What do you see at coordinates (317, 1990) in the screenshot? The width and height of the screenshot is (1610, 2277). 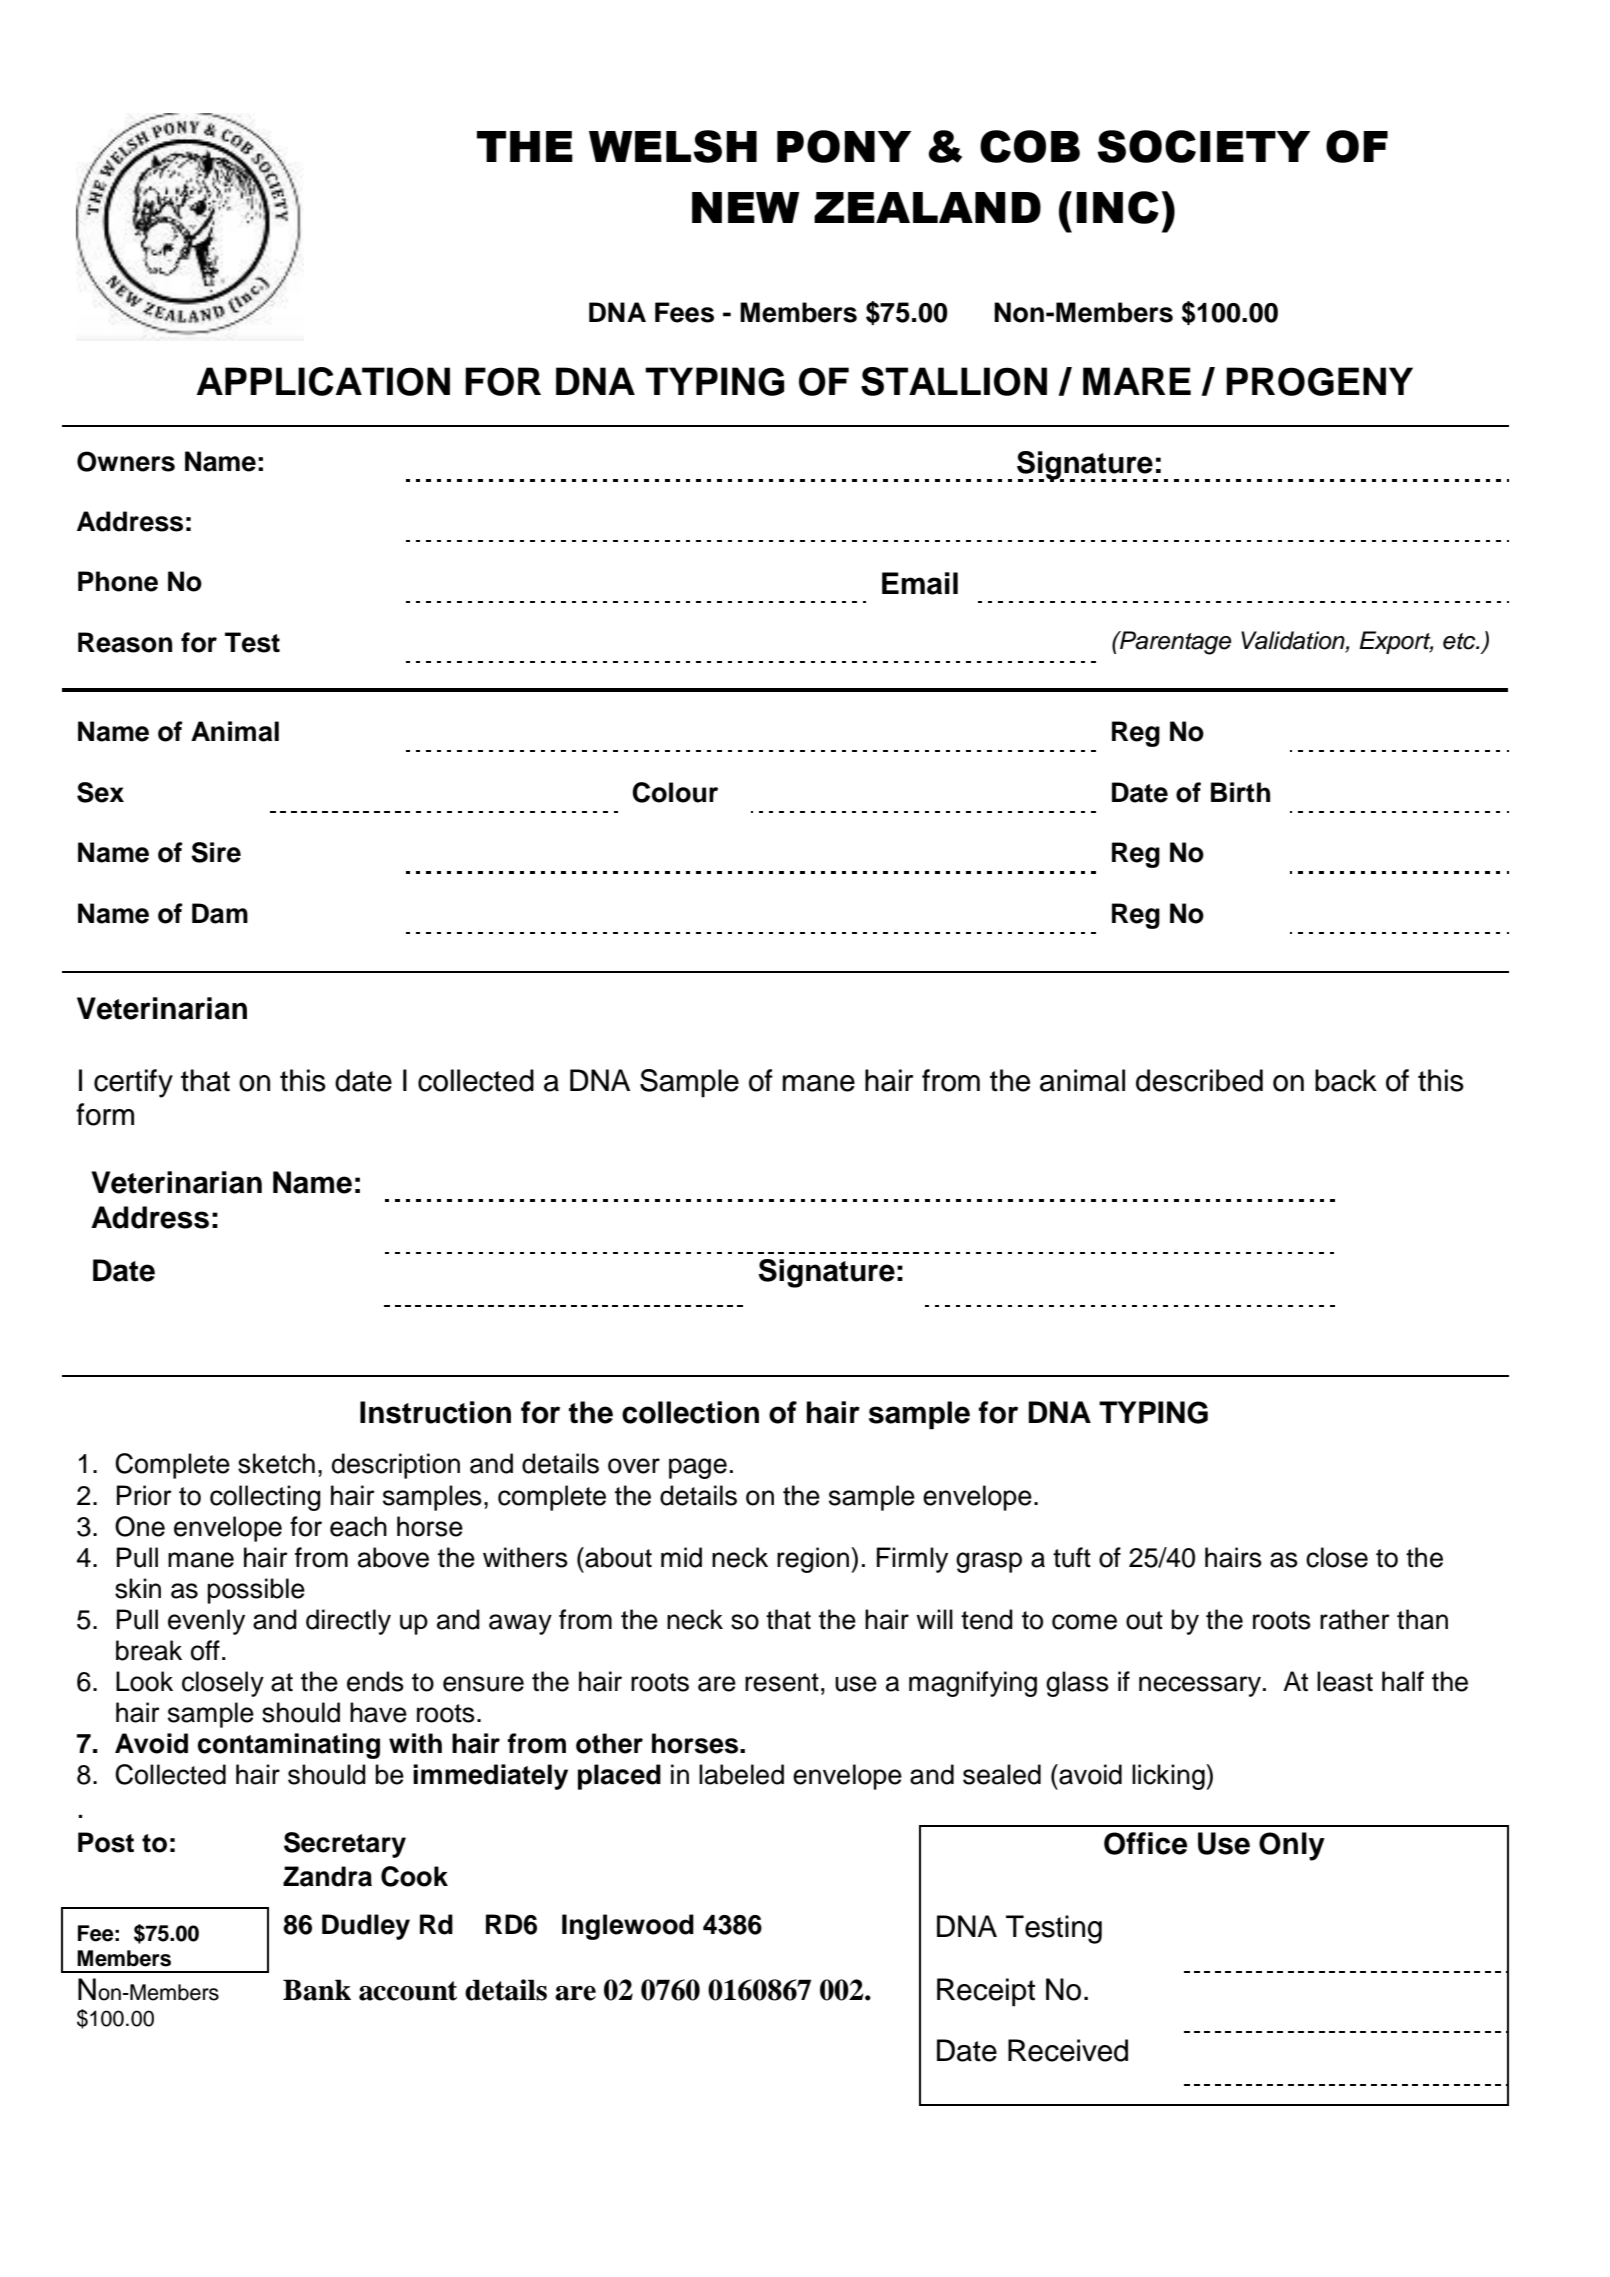 I see `Bank` at bounding box center [317, 1990].
